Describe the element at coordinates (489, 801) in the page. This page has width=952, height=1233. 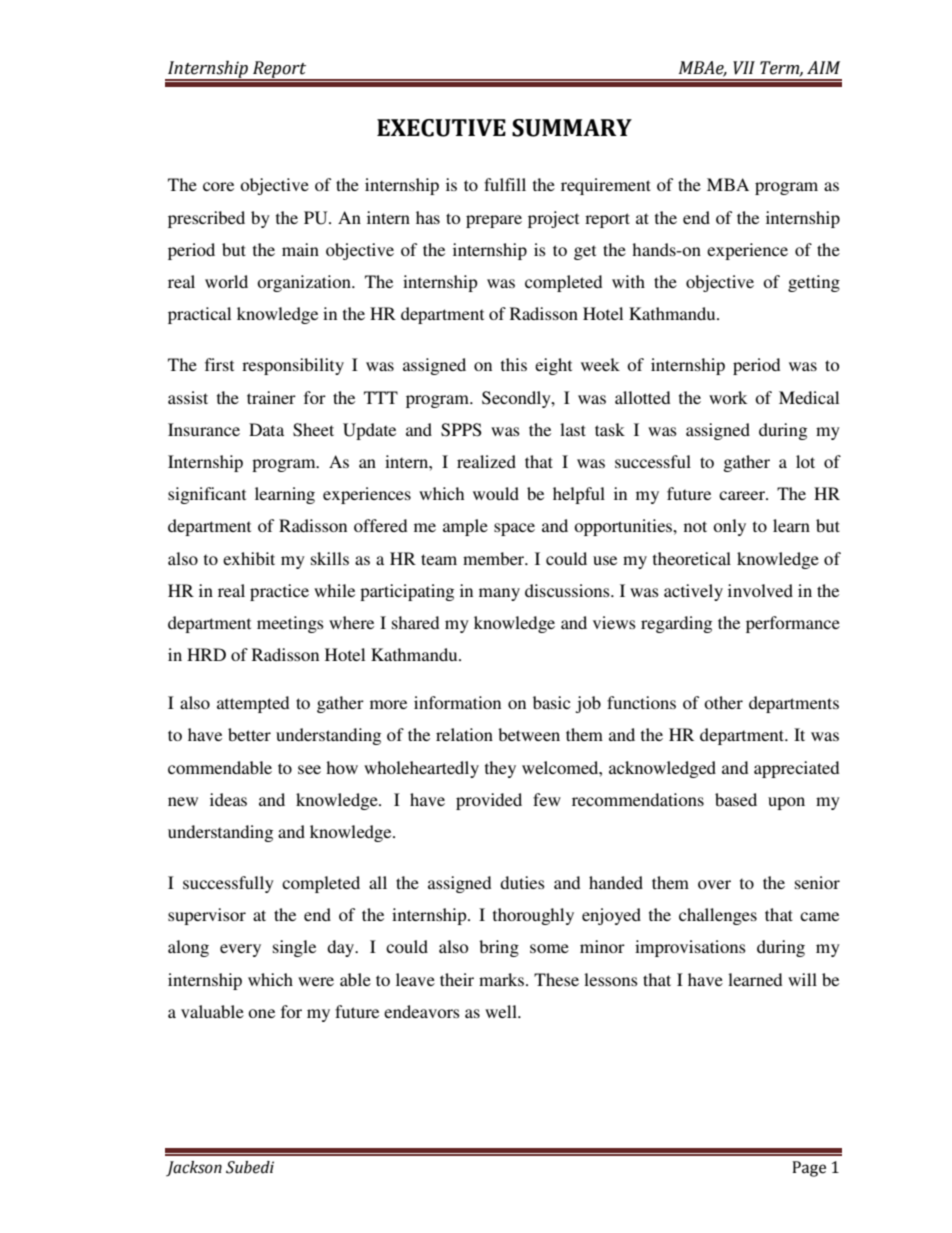
I see `provided` at that location.
